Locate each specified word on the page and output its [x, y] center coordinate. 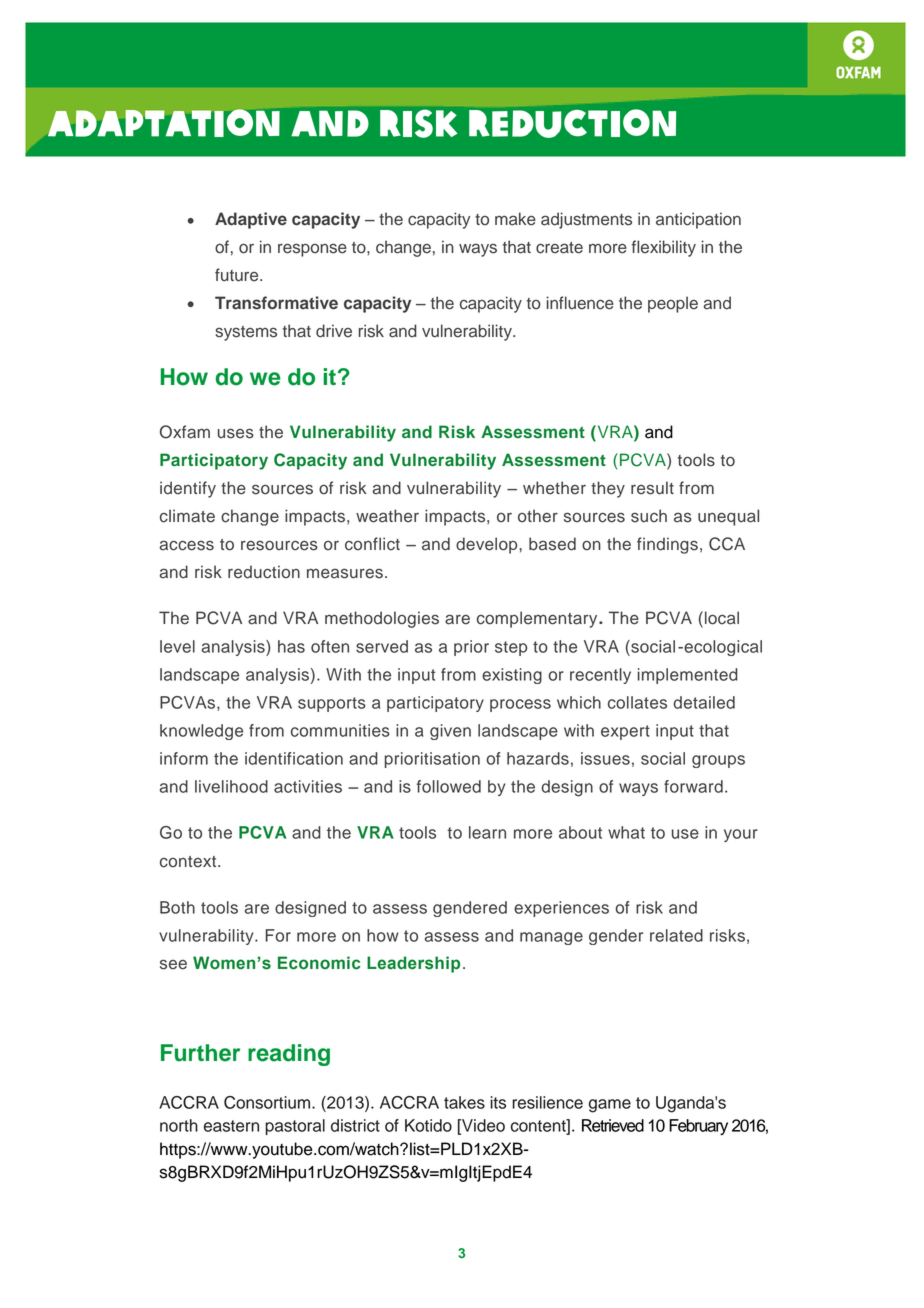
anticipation [698, 220]
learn [487, 832]
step [511, 648]
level [177, 646]
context [189, 862]
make [515, 219]
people [673, 304]
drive [334, 331]
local [722, 618]
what [626, 832]
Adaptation [164, 123]
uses [236, 433]
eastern [231, 1126]
